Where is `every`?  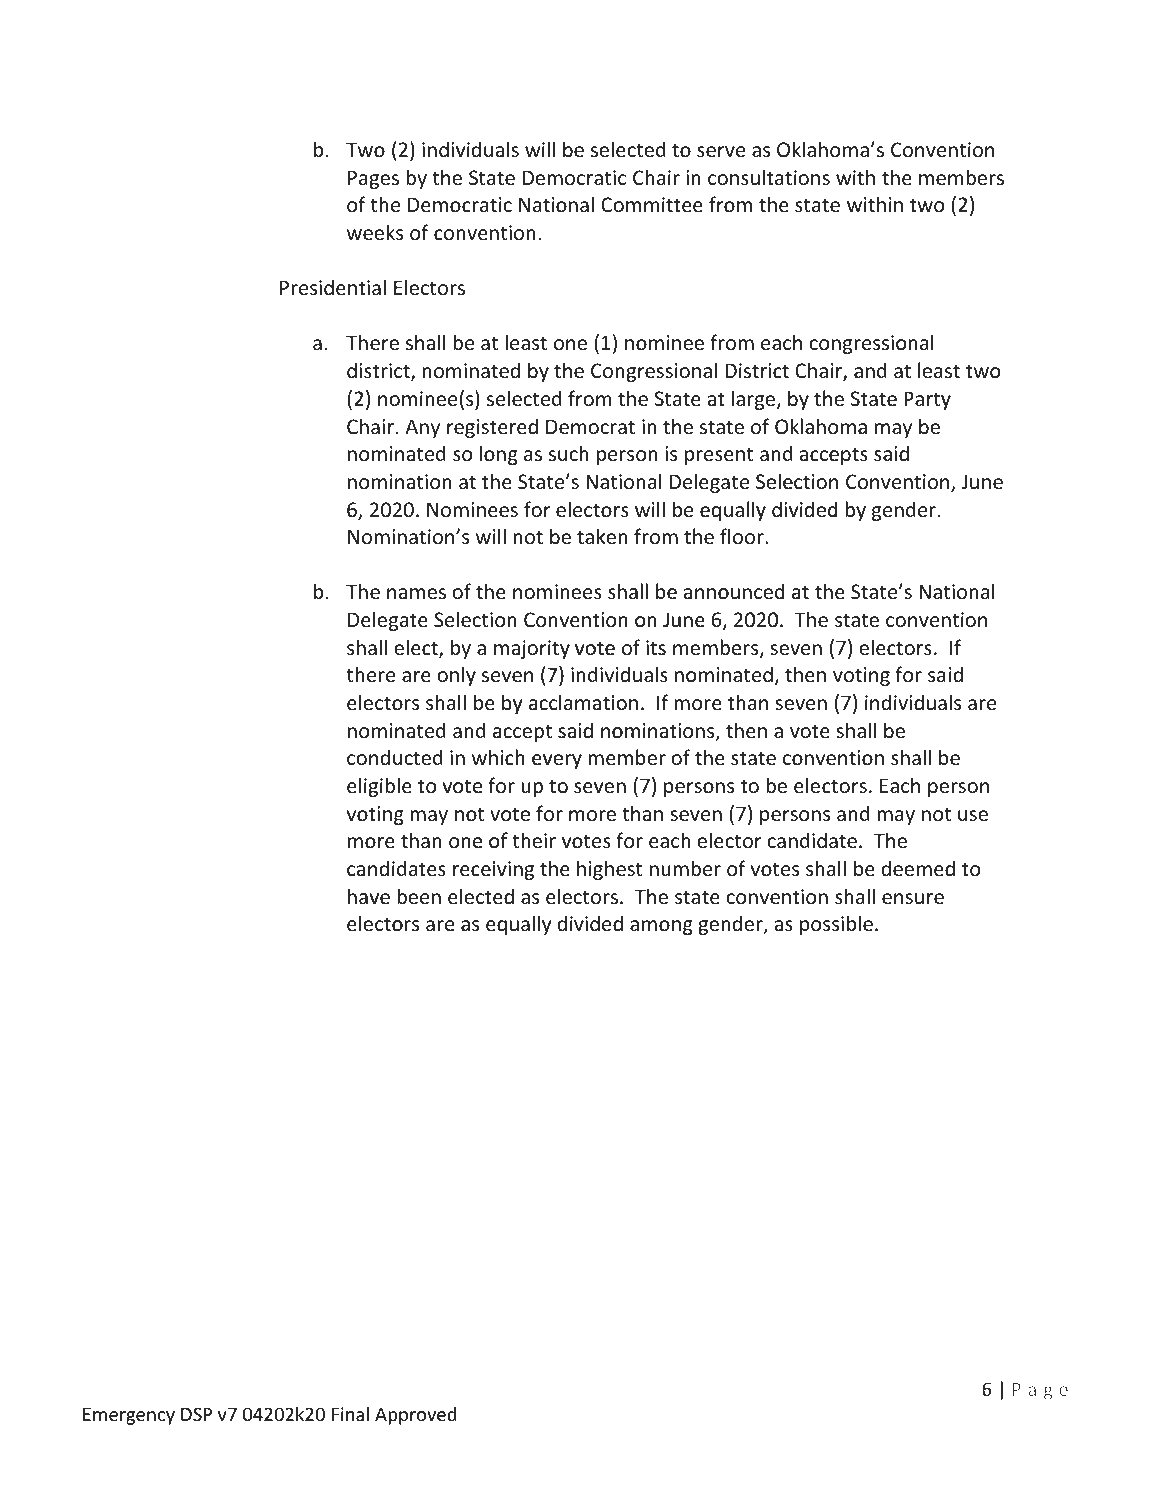 every is located at coordinates (557, 761).
